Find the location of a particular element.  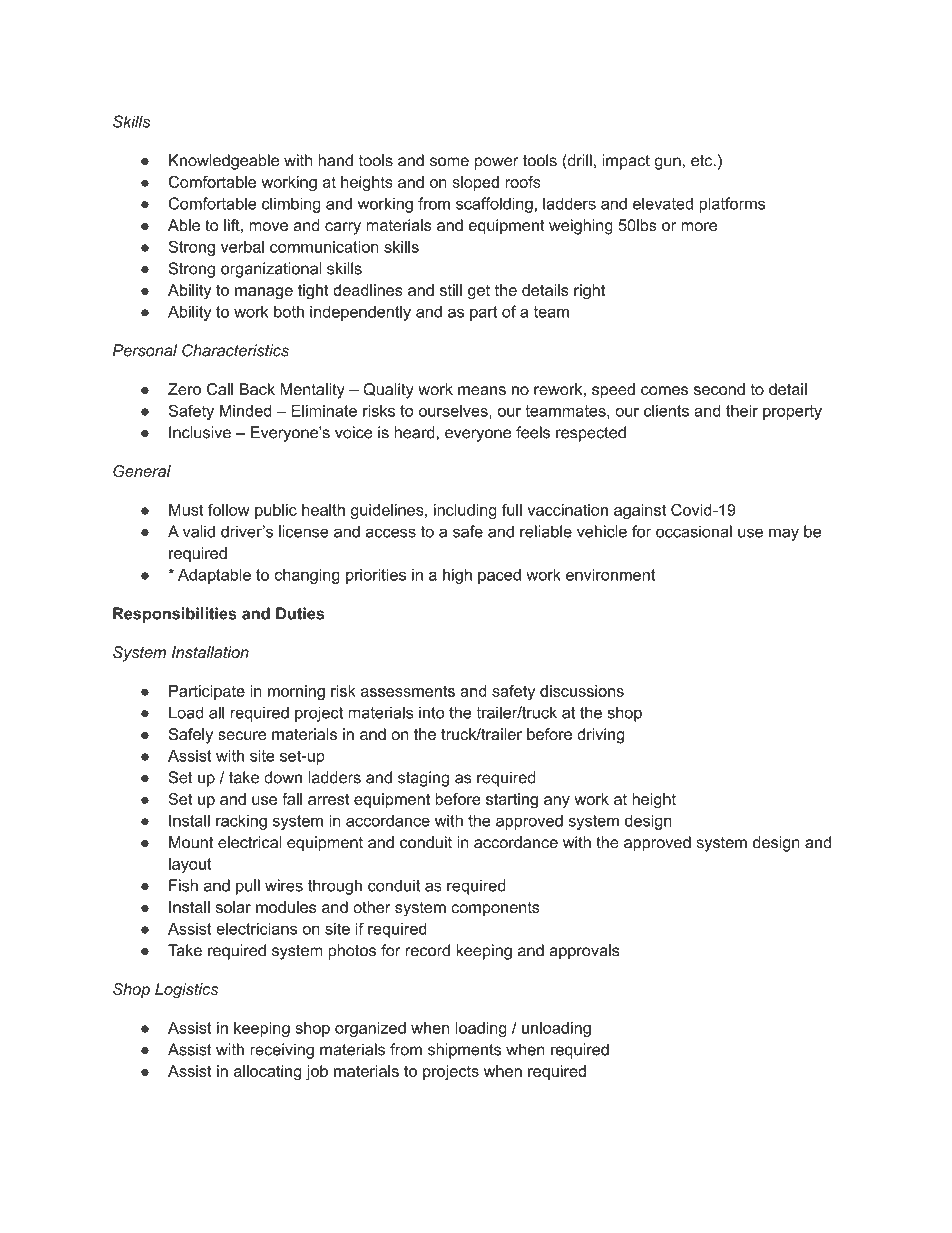

sloped is located at coordinates (475, 183).
